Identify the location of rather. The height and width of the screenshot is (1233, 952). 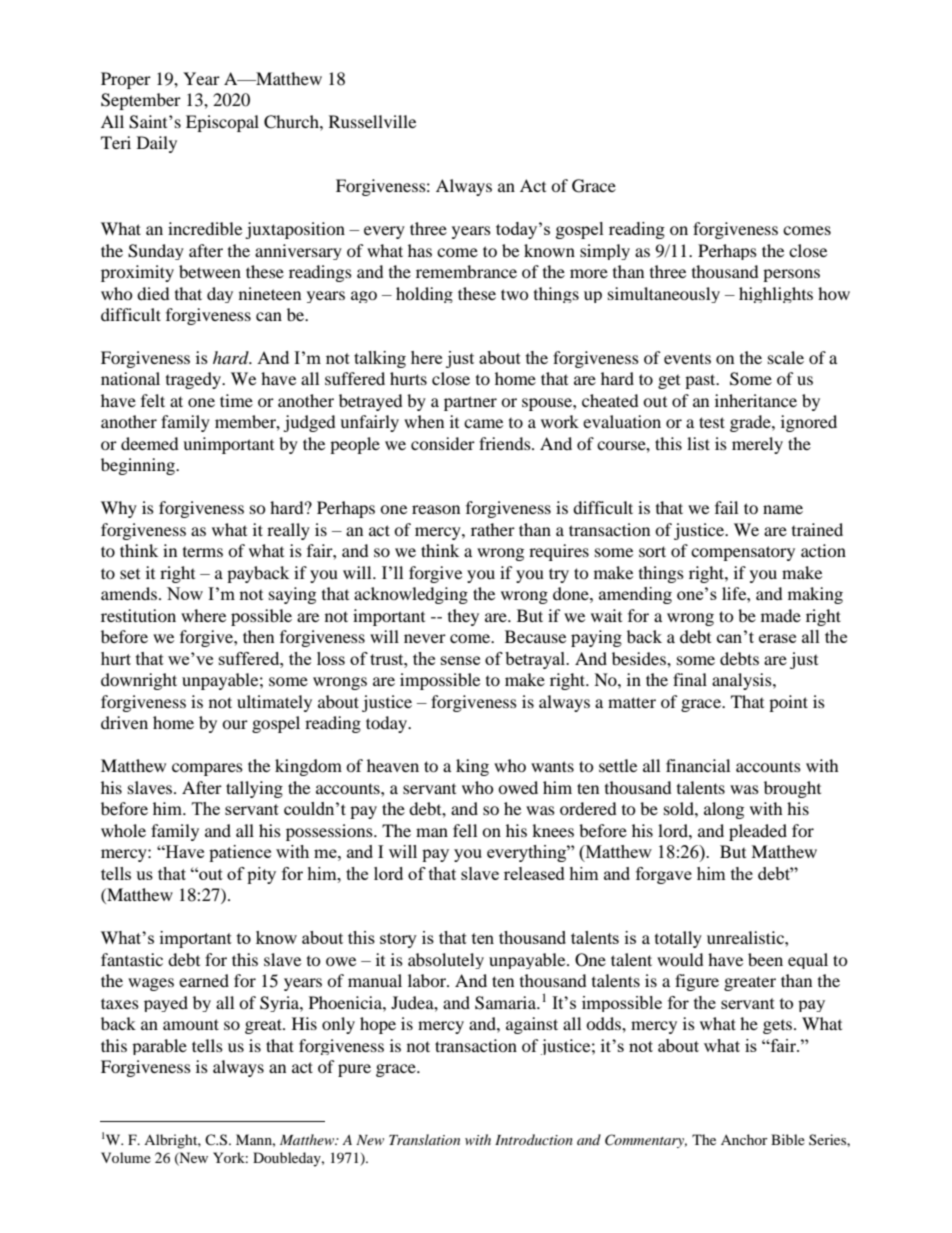
(493, 529).
